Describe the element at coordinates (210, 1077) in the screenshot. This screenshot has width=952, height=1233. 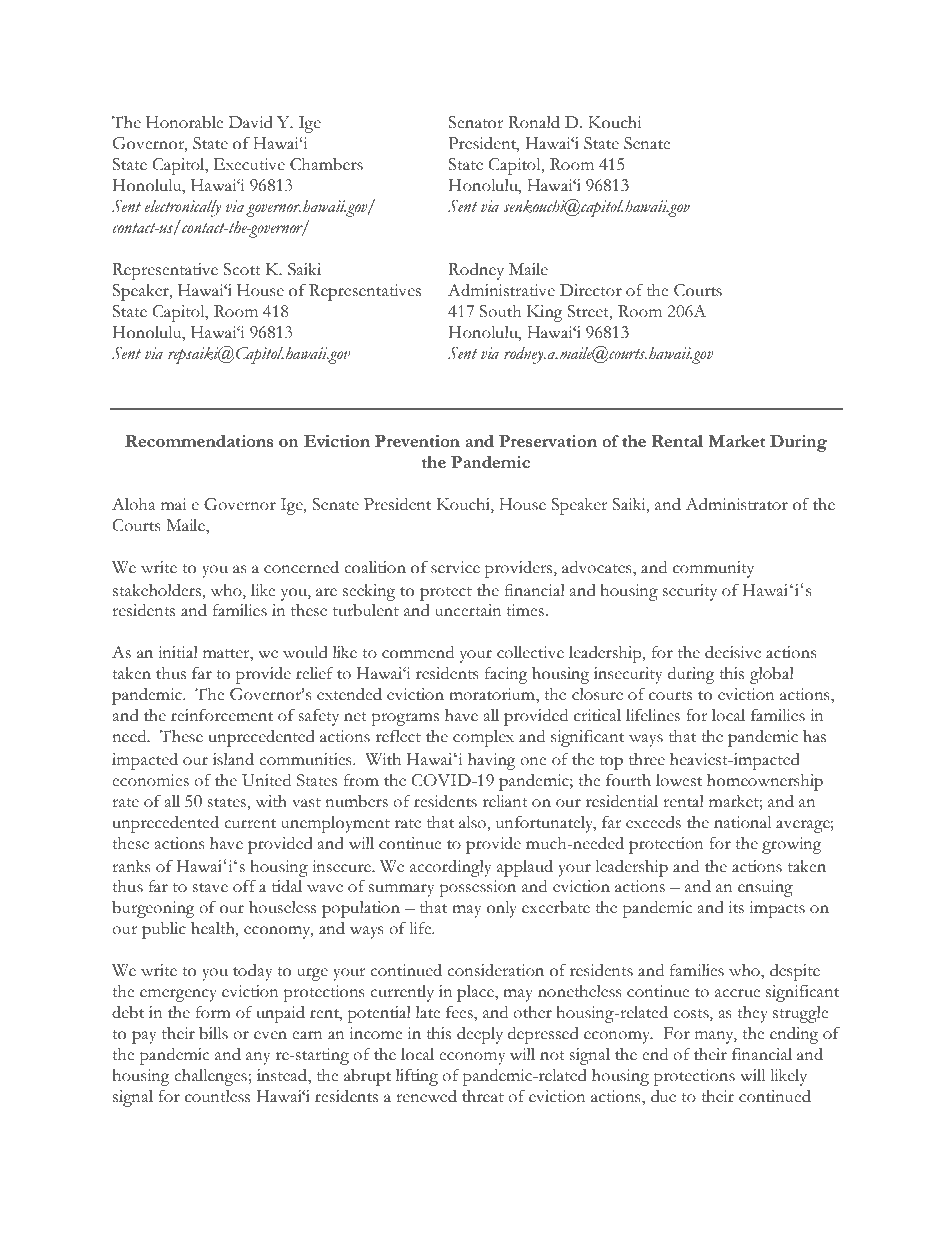
I see `challenges` at that location.
